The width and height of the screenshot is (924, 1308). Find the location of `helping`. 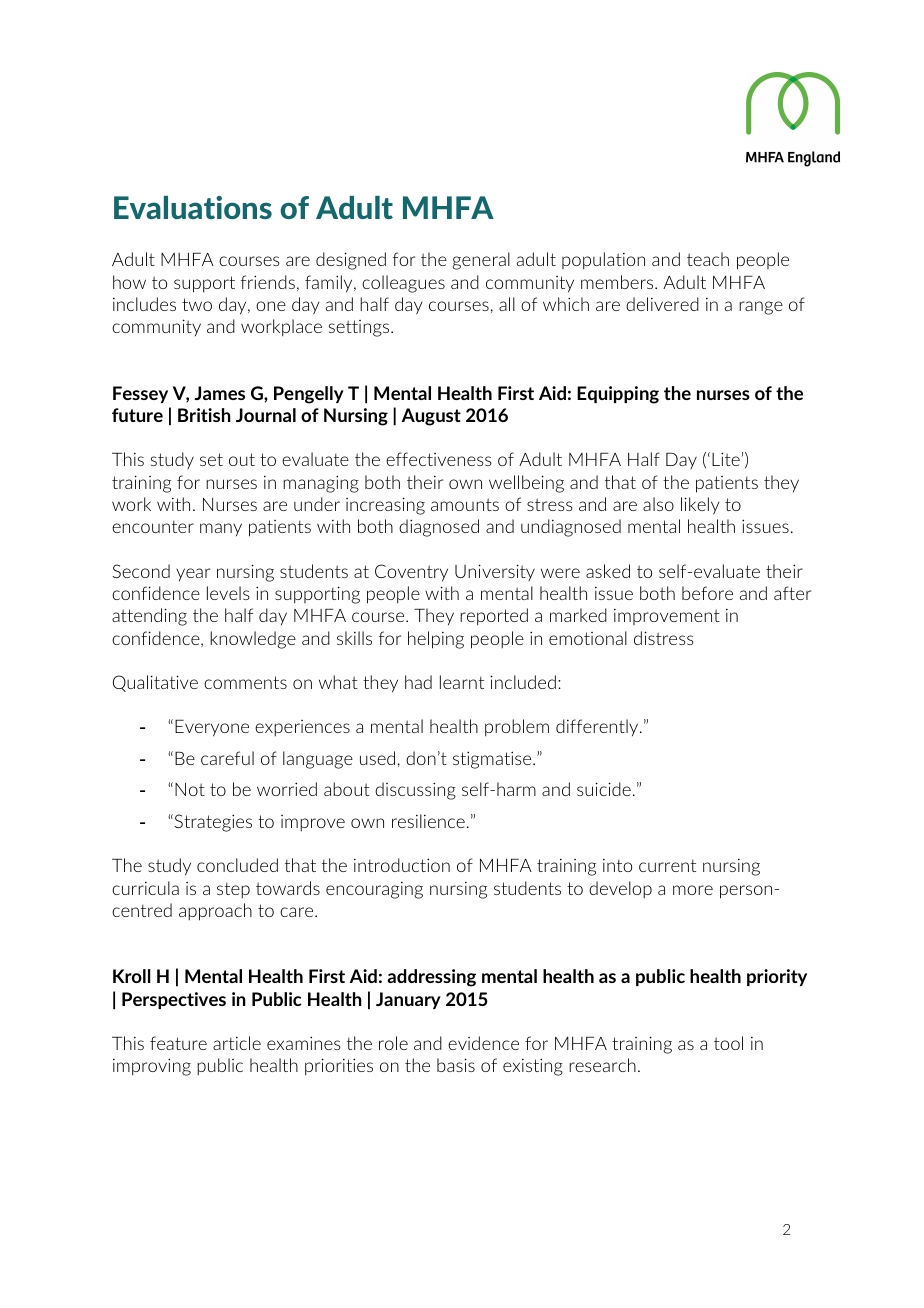

helping is located at coordinates (436, 640).
